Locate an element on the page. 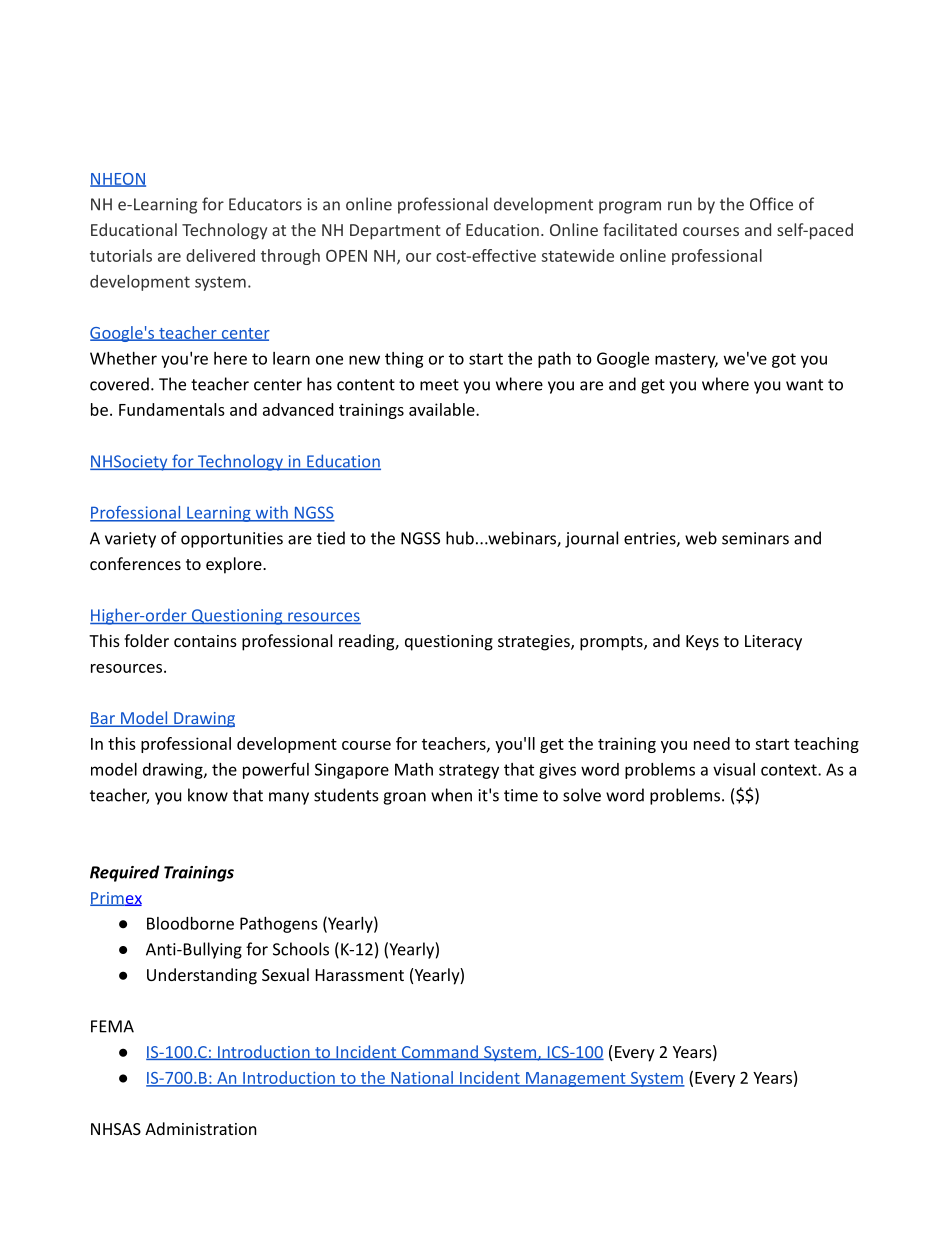 Image resolution: width=952 pixels, height=1233 pixels. Literacy is located at coordinates (773, 643).
